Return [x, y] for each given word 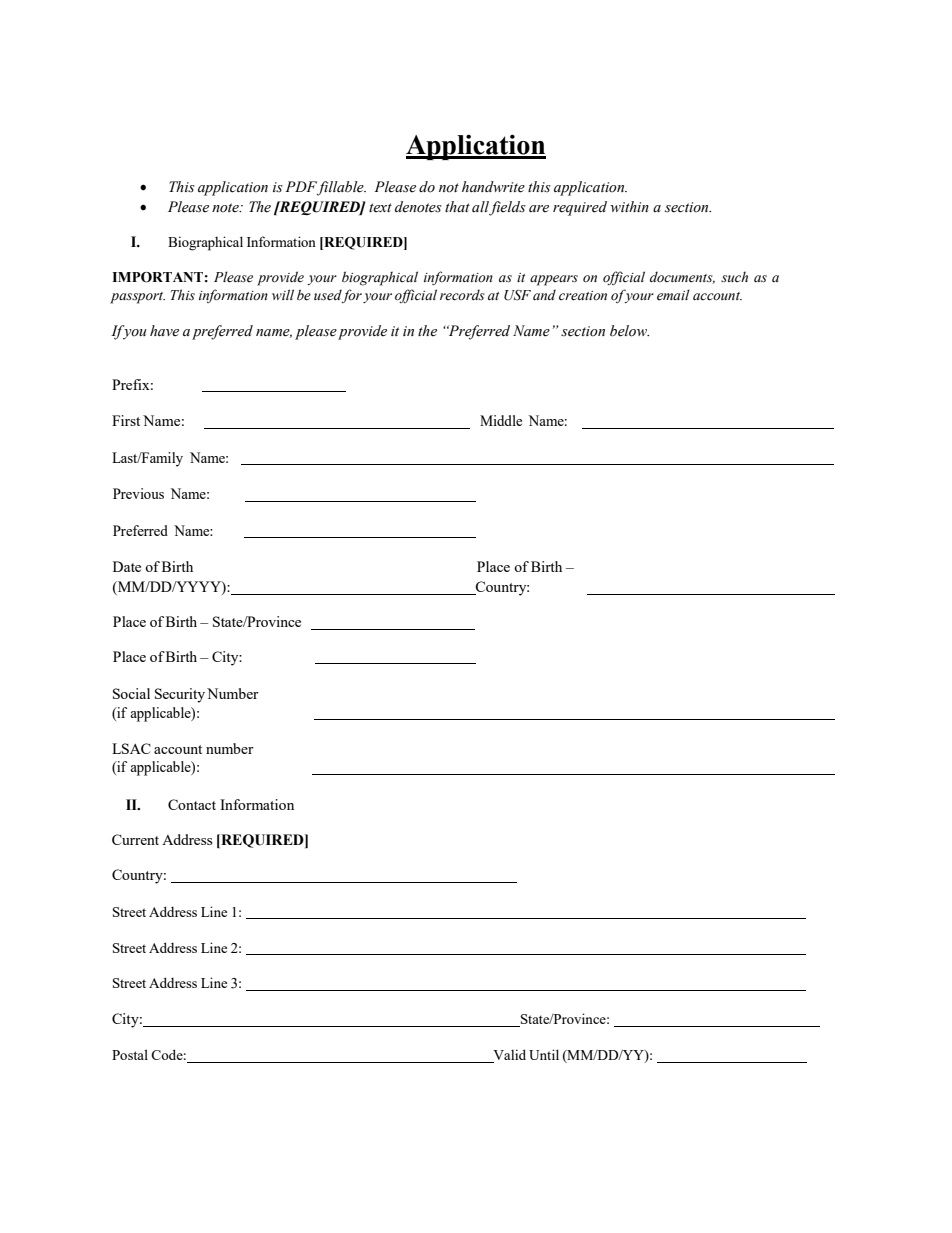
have [164, 331]
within [629, 206]
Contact [192, 804]
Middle [501, 420]
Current [135, 839]
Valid [508, 1056]
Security [180, 695]
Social [131, 693]
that [457, 206]
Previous [138, 493]
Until [544, 1054]
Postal [130, 1054]
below [629, 331]
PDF [302, 188]
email [673, 295]
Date [127, 566]
